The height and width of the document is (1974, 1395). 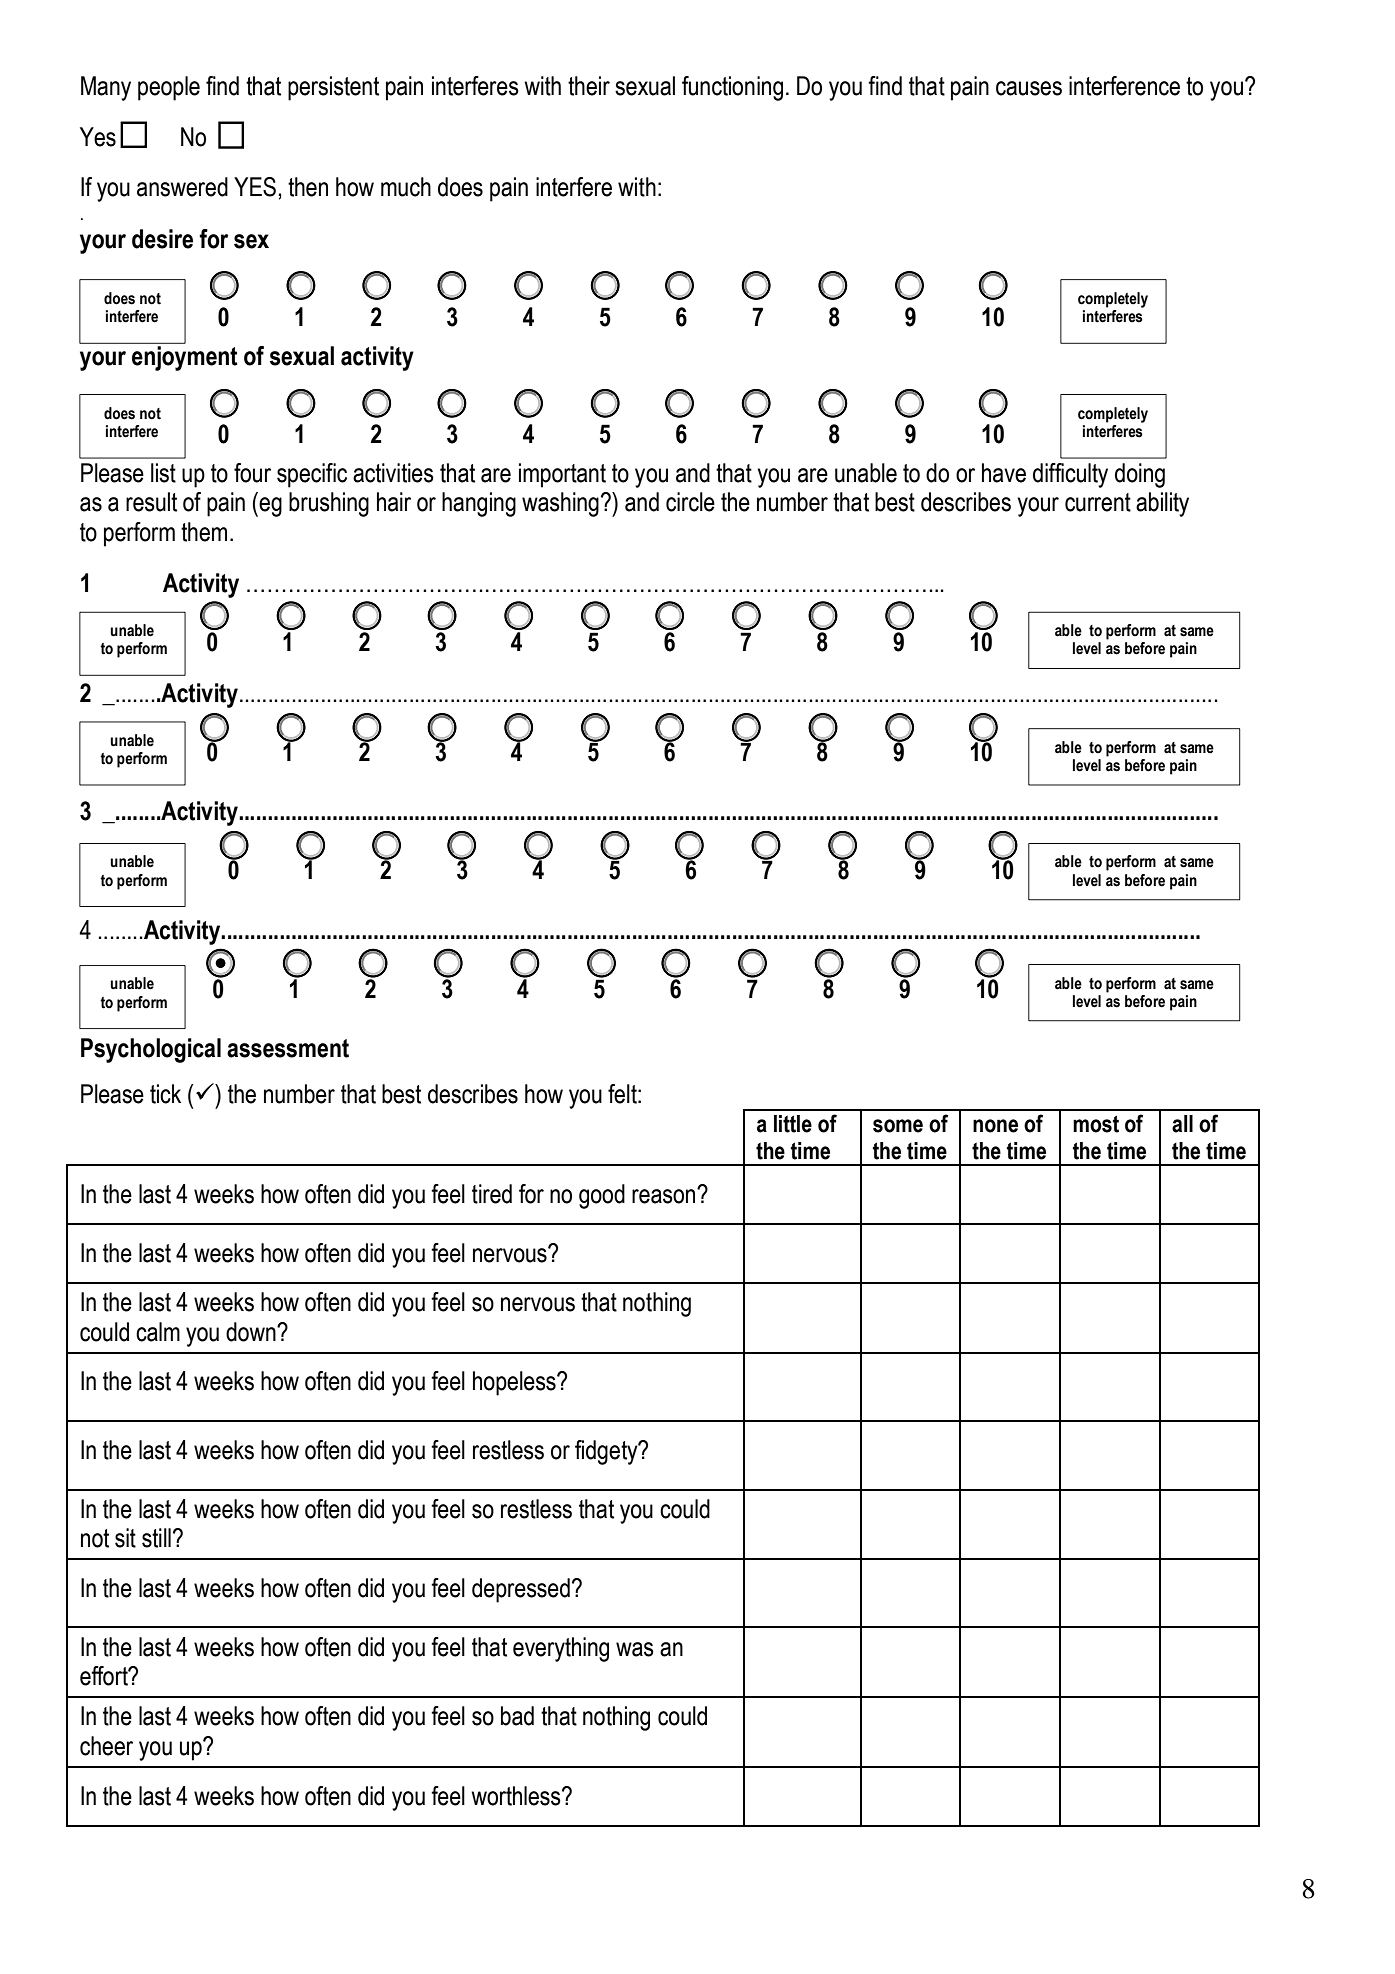 I want to click on assessment, so click(x=288, y=1048).
